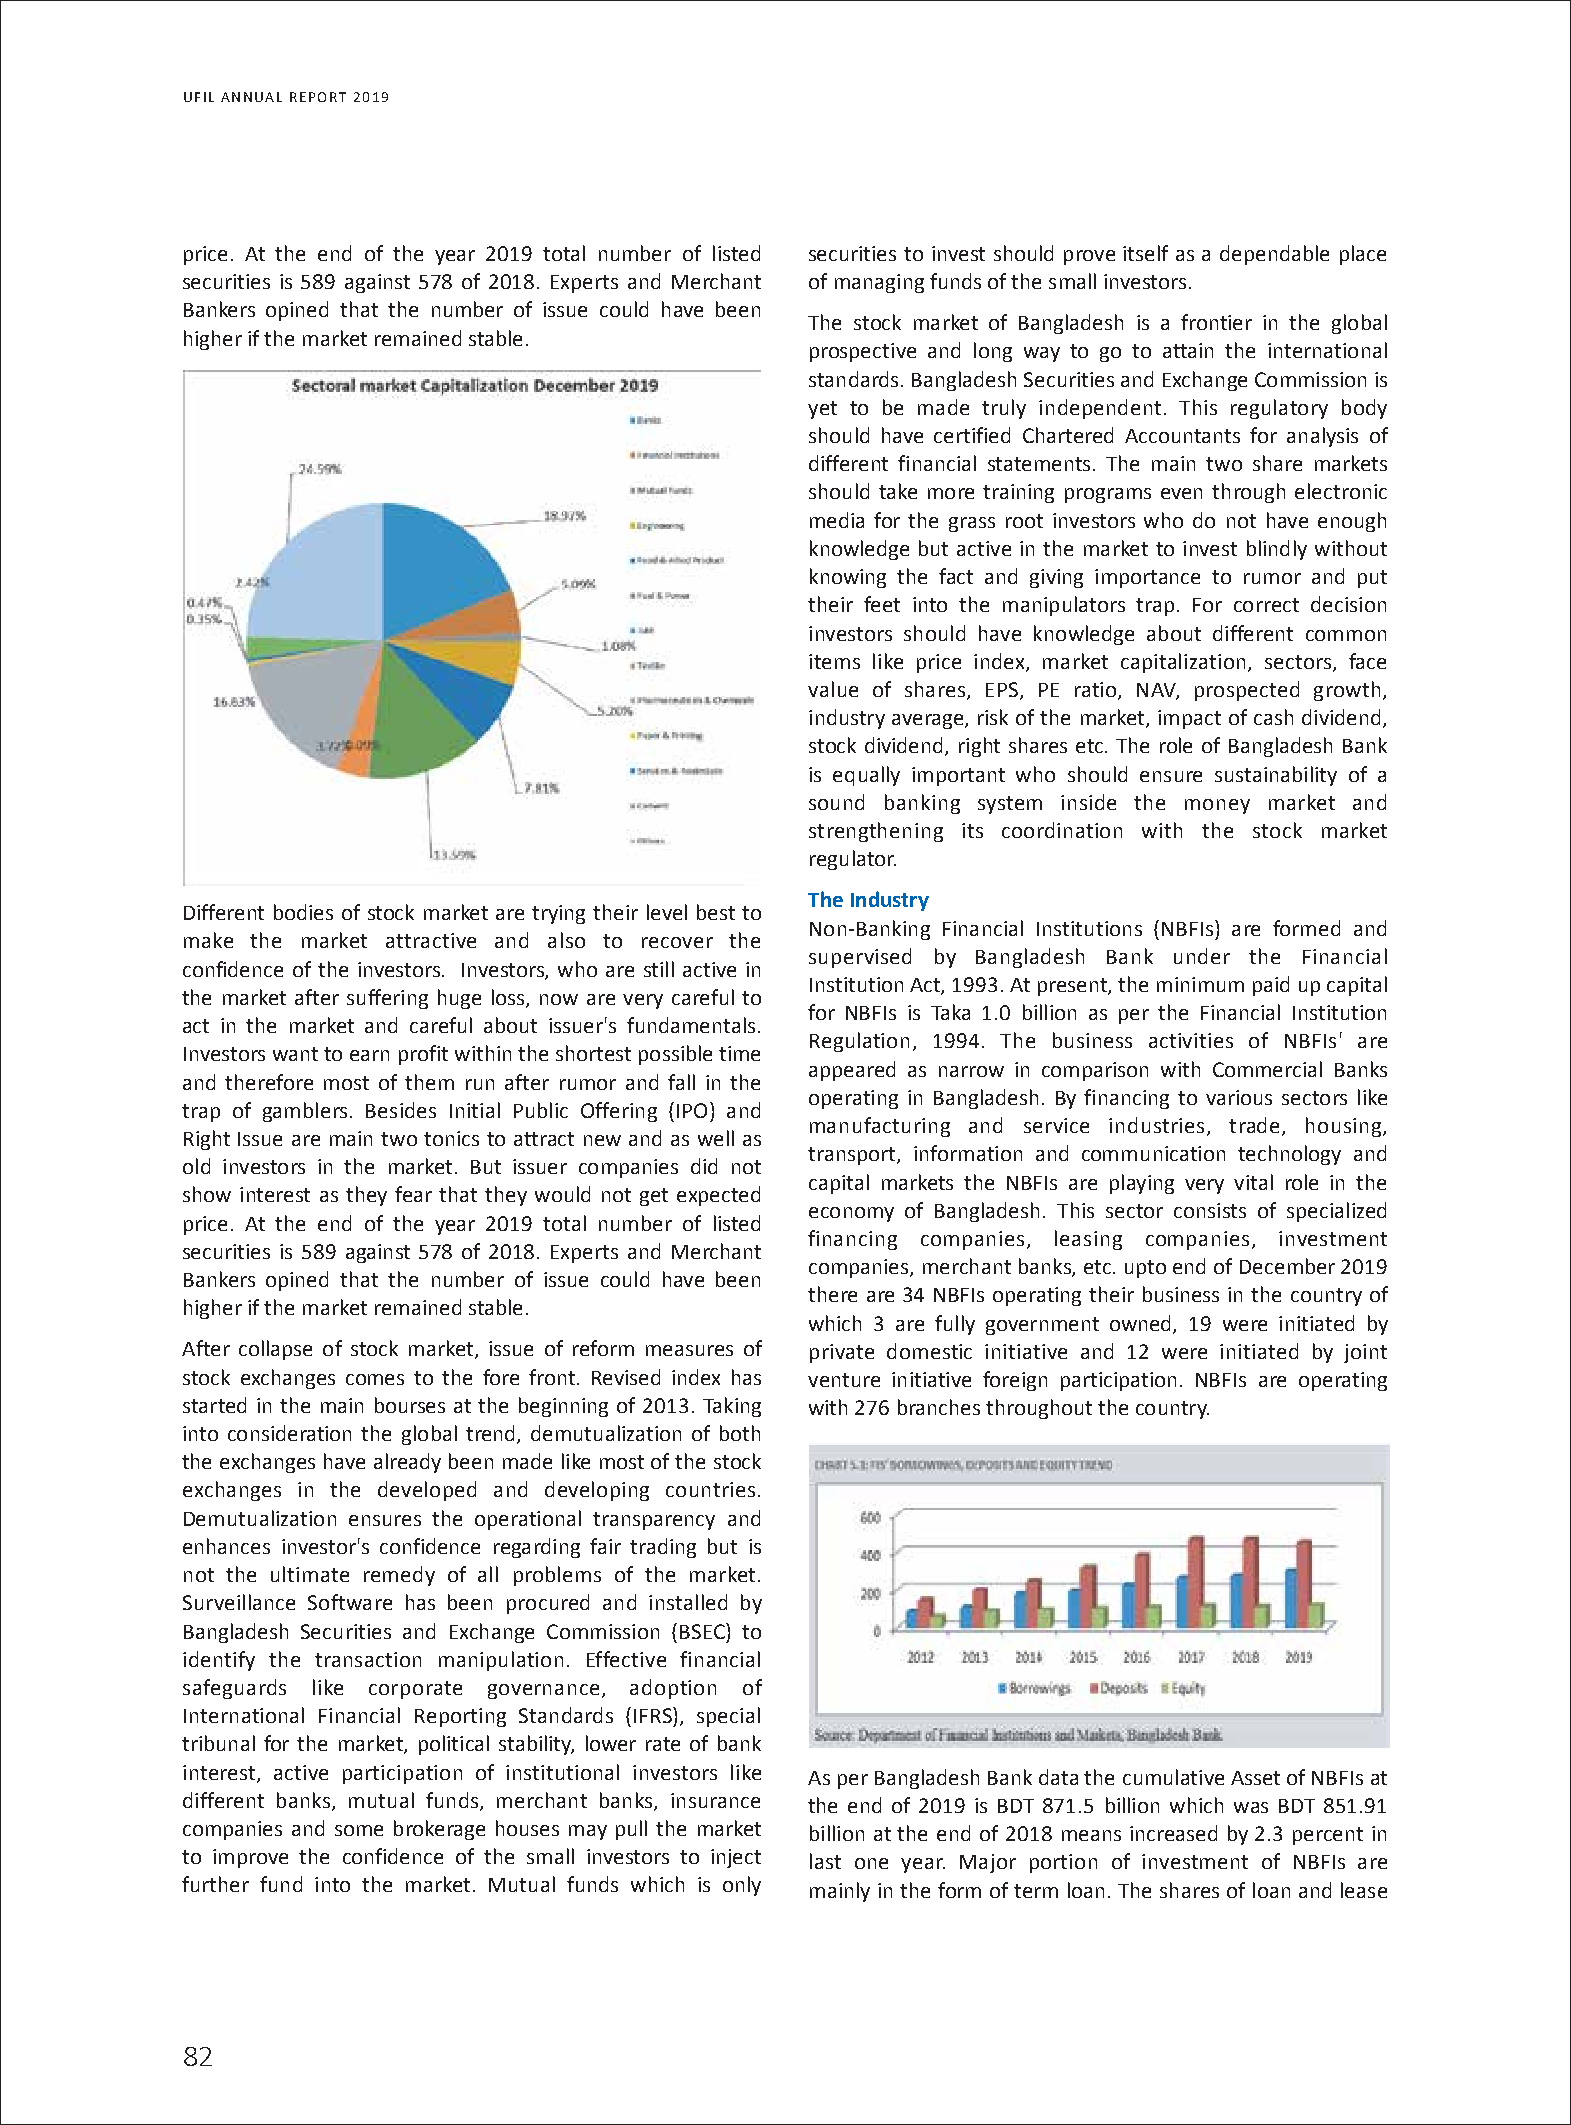  Describe the element at coordinates (1200, 984) in the screenshot. I see `minimum` at that location.
